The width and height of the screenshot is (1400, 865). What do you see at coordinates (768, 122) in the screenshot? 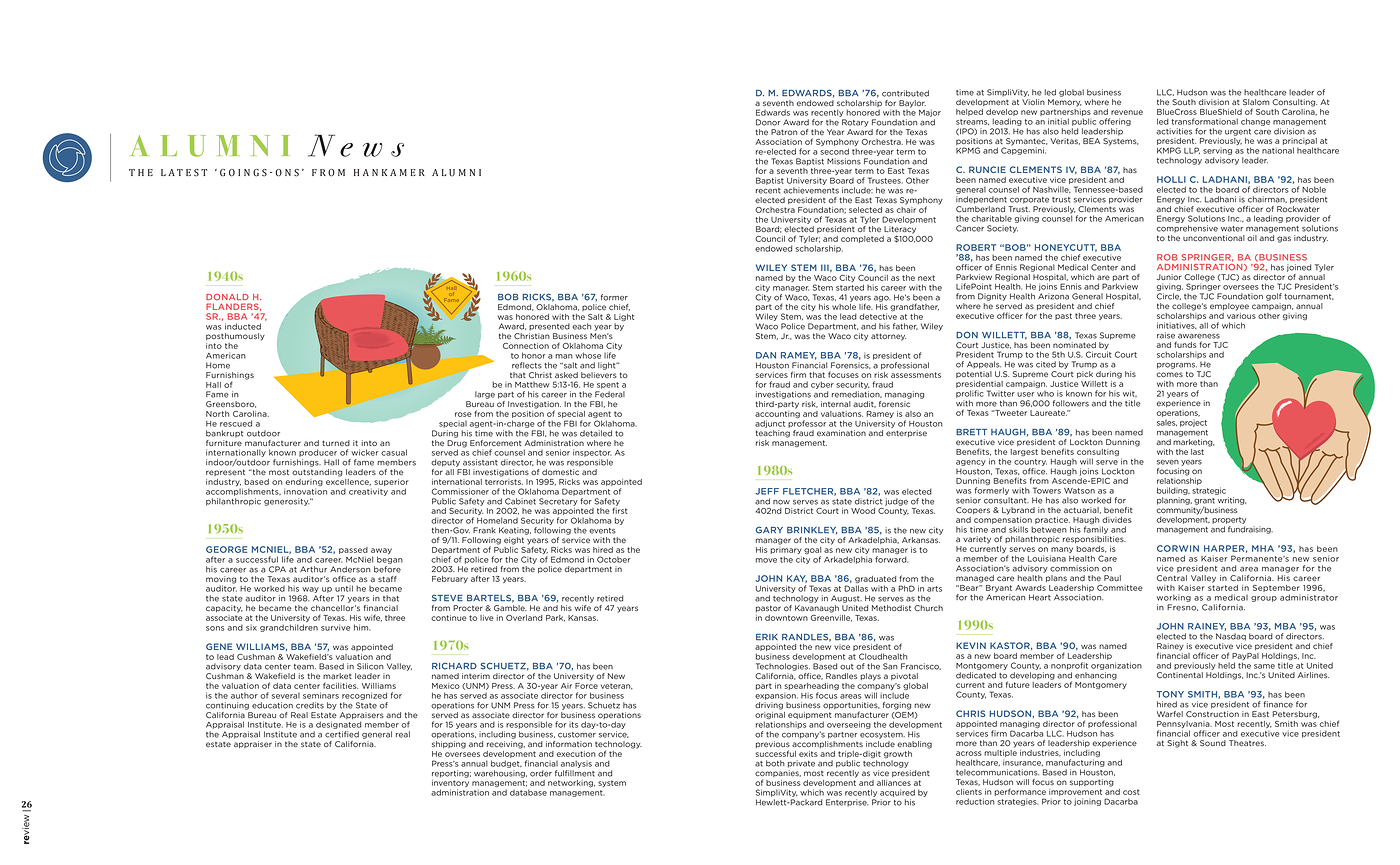
I see `Donor` at bounding box center [768, 122].
